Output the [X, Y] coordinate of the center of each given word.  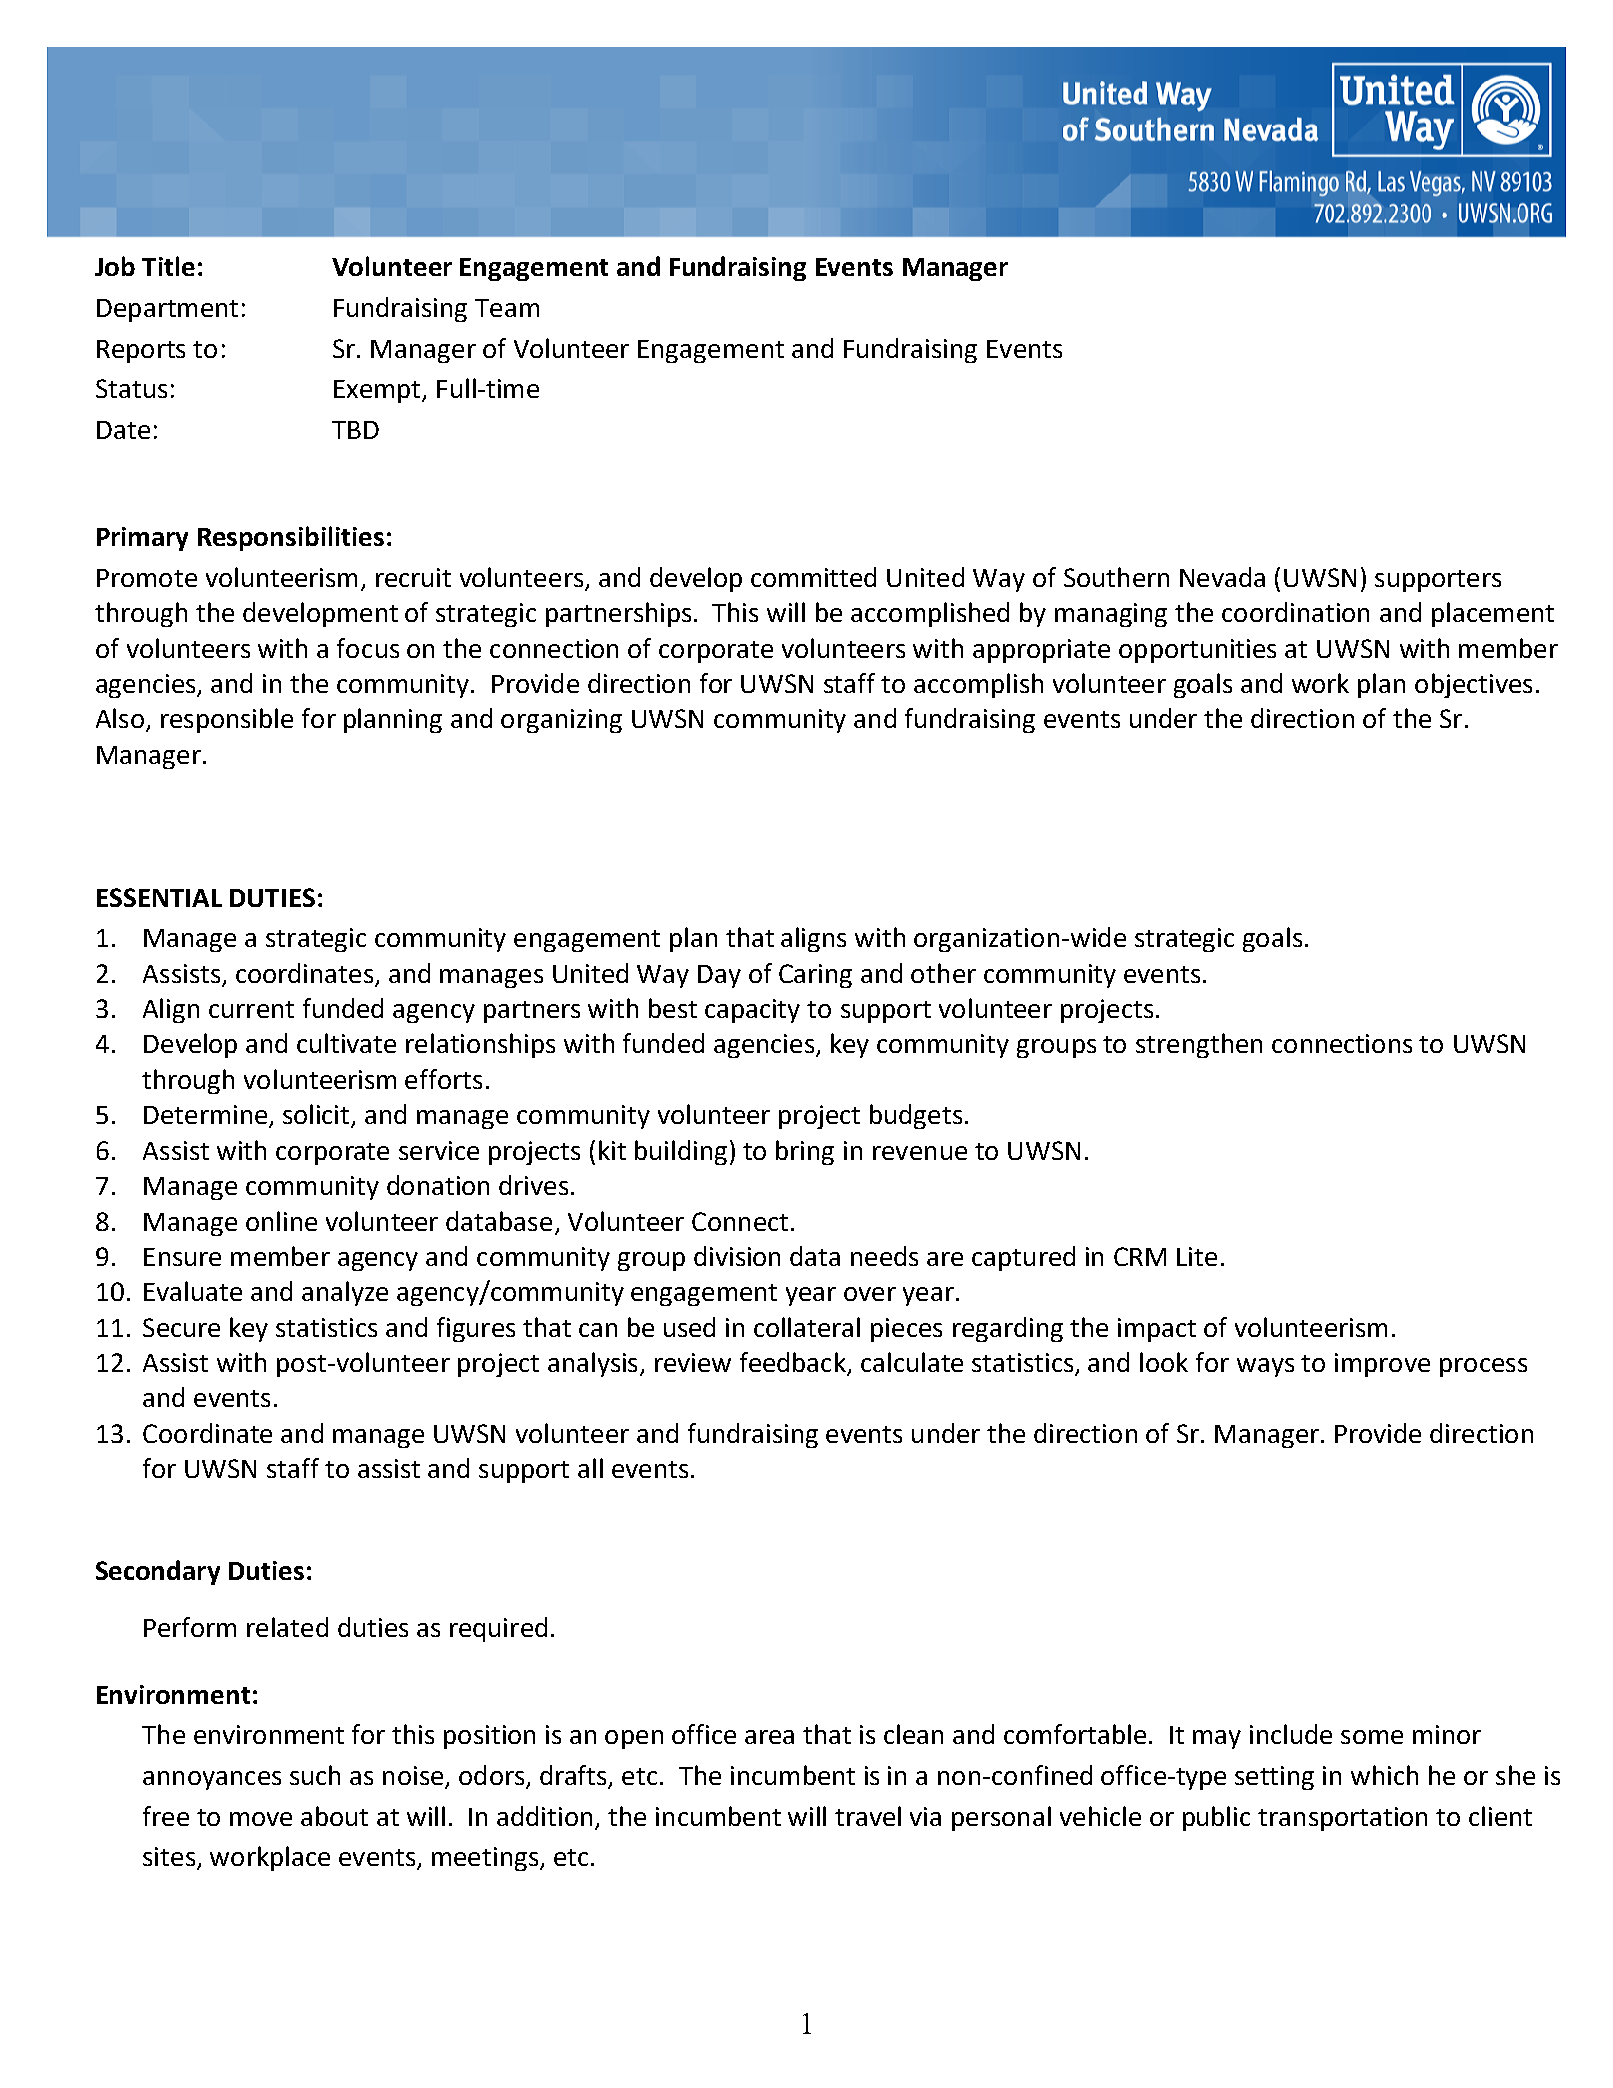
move [261, 1819]
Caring [815, 976]
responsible [227, 720]
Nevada [1222, 577]
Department [167, 310]
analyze [345, 1293]
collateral [807, 1327]
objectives [1473, 685]
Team [507, 308]
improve [1382, 1365]
